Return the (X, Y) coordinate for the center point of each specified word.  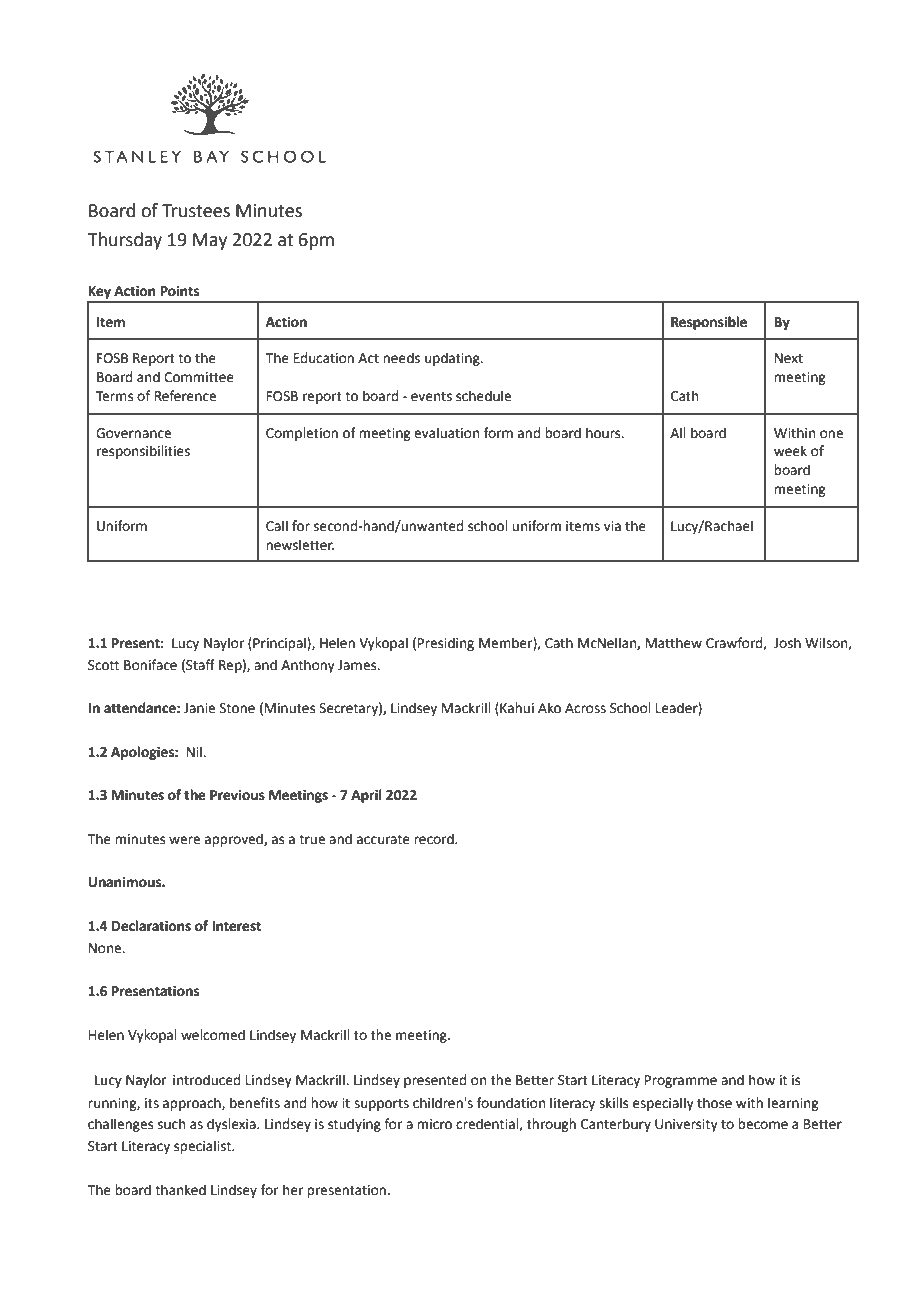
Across (585, 708)
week (790, 451)
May (210, 241)
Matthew (674, 643)
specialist (204, 1147)
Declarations (151, 926)
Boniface (150, 665)
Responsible (709, 323)
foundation (511, 1103)
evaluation (446, 433)
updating (453, 359)
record (435, 839)
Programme (681, 1081)
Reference (185, 396)
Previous (237, 795)
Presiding (446, 644)
